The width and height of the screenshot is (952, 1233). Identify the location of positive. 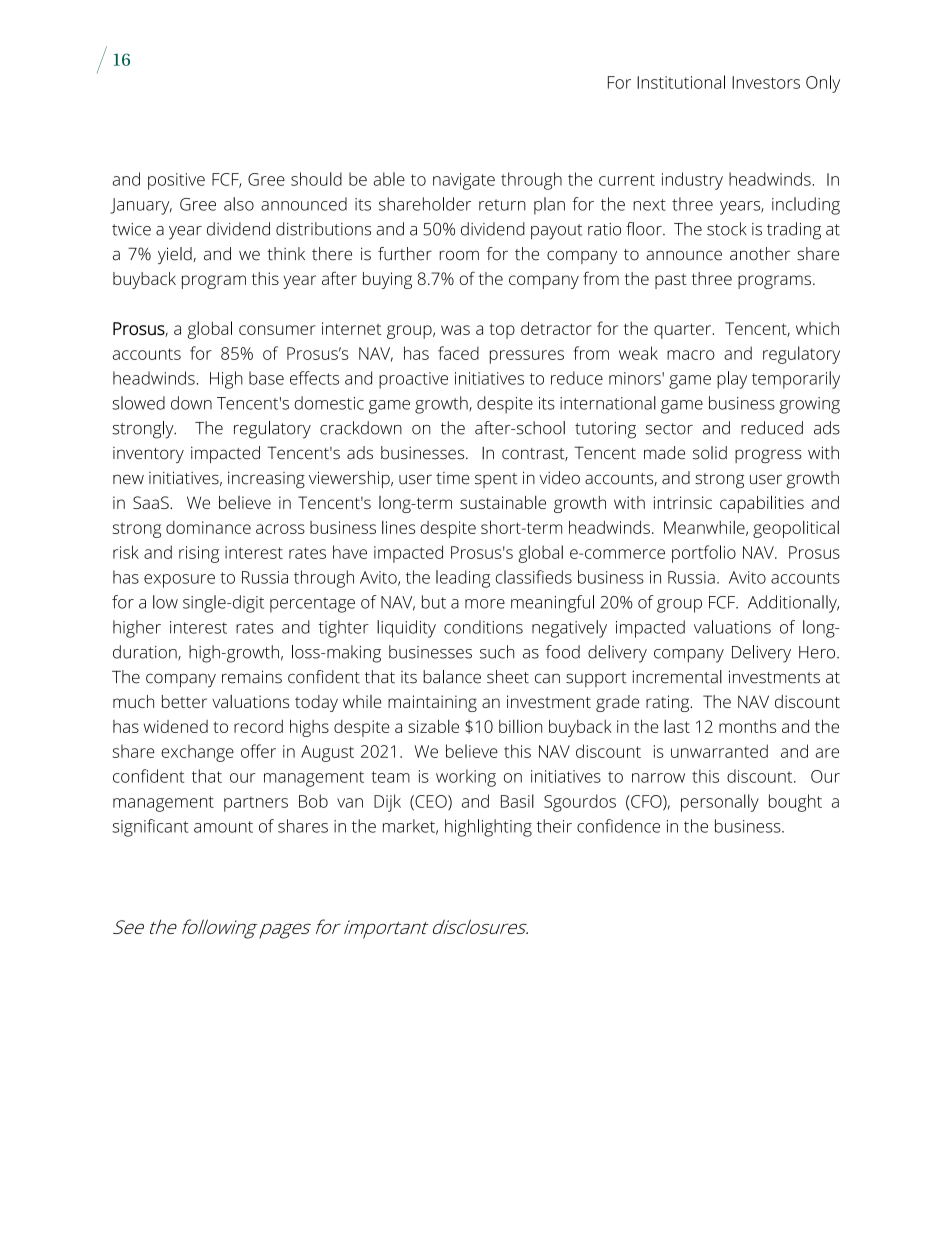
(176, 181).
